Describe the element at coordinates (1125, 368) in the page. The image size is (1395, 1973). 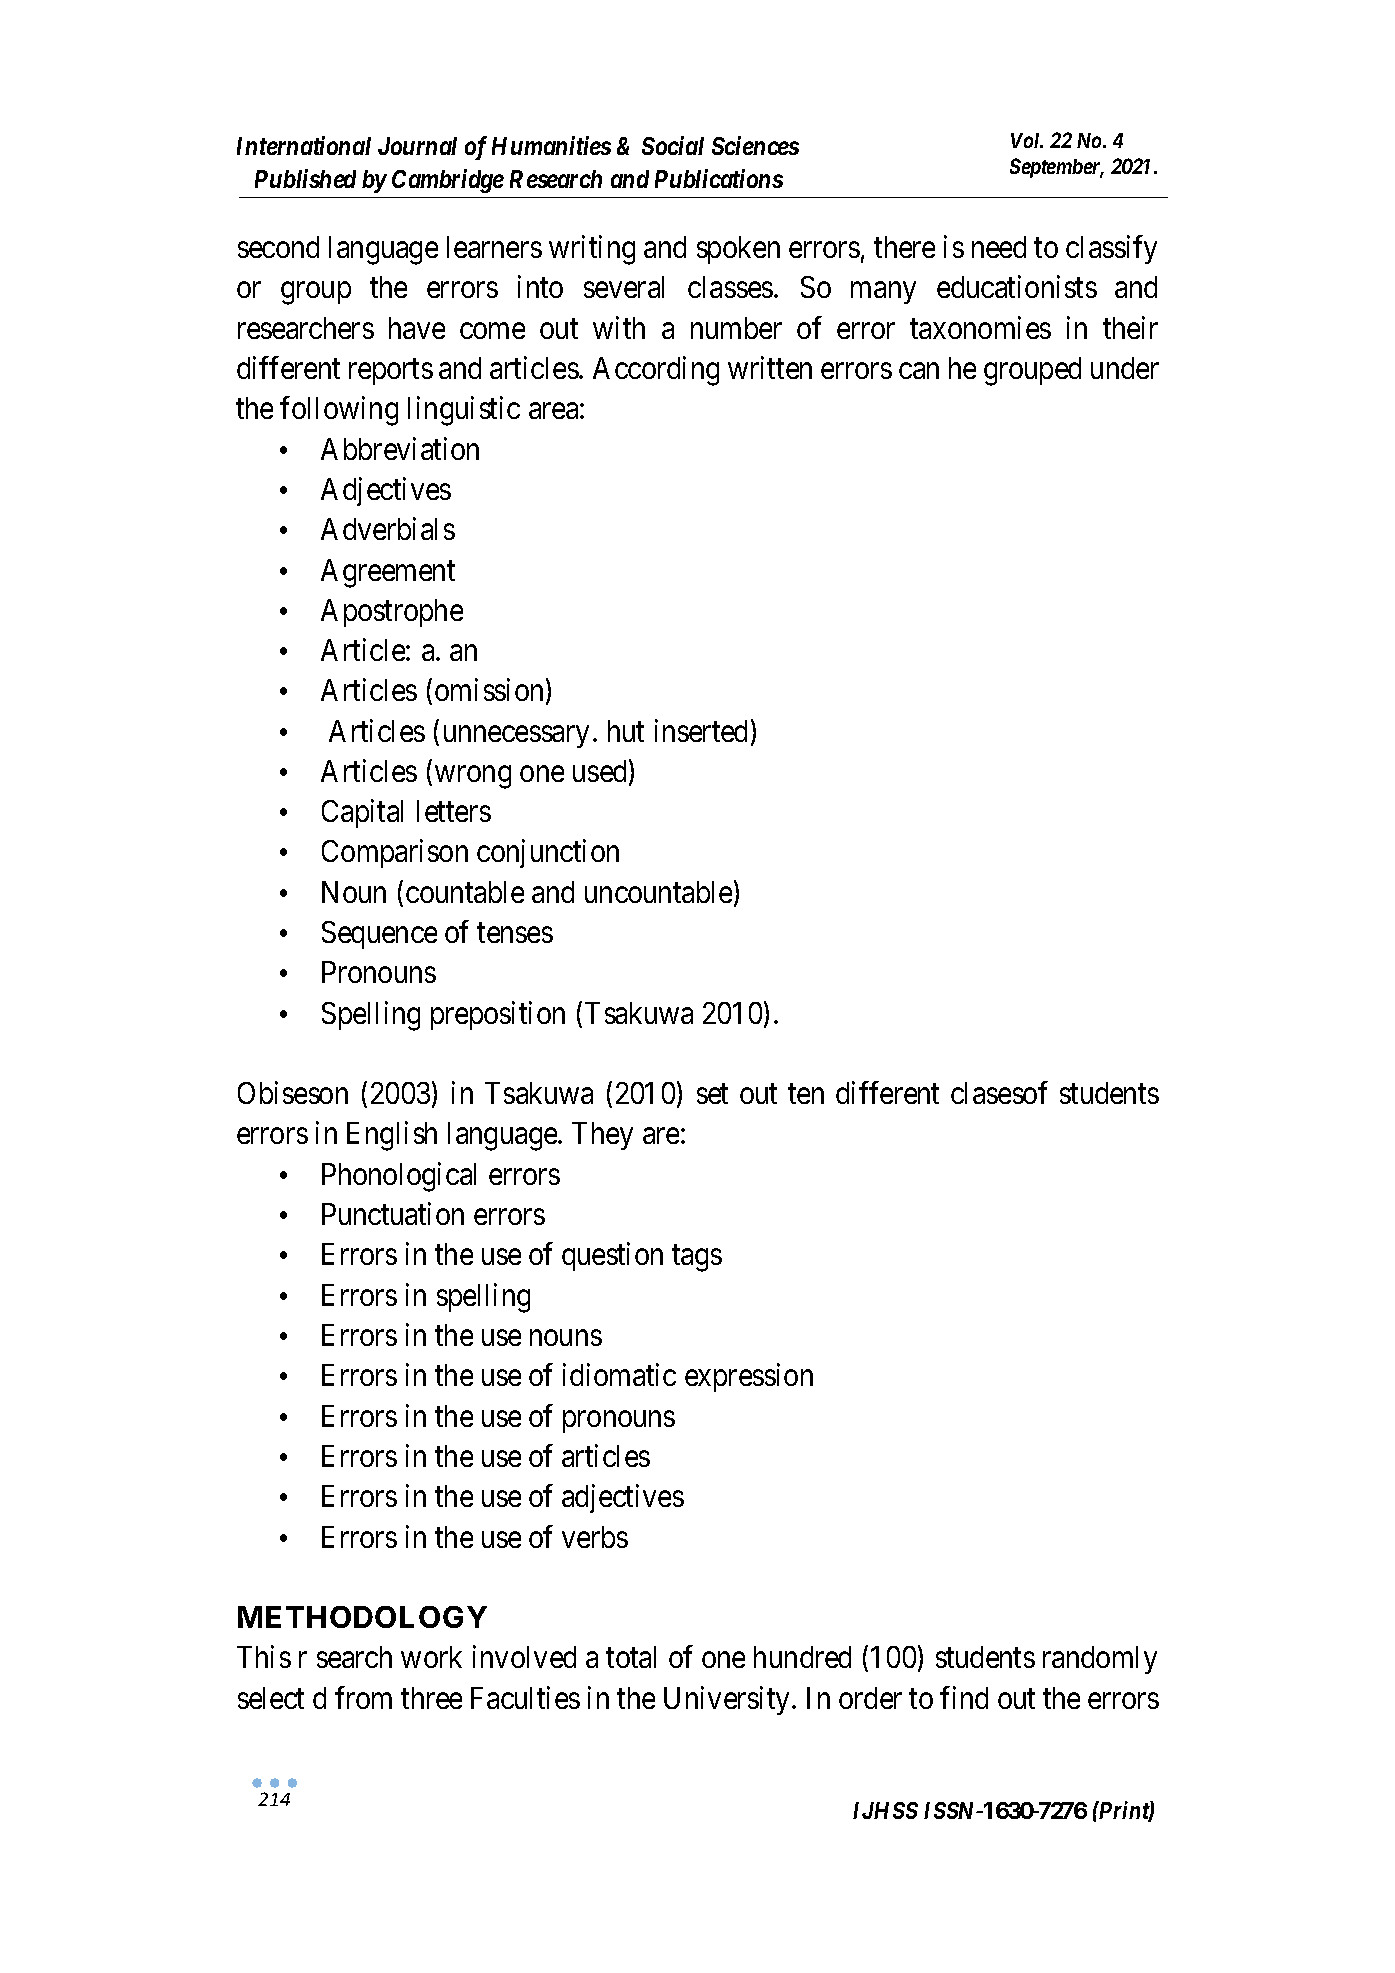
I see `under` at that location.
